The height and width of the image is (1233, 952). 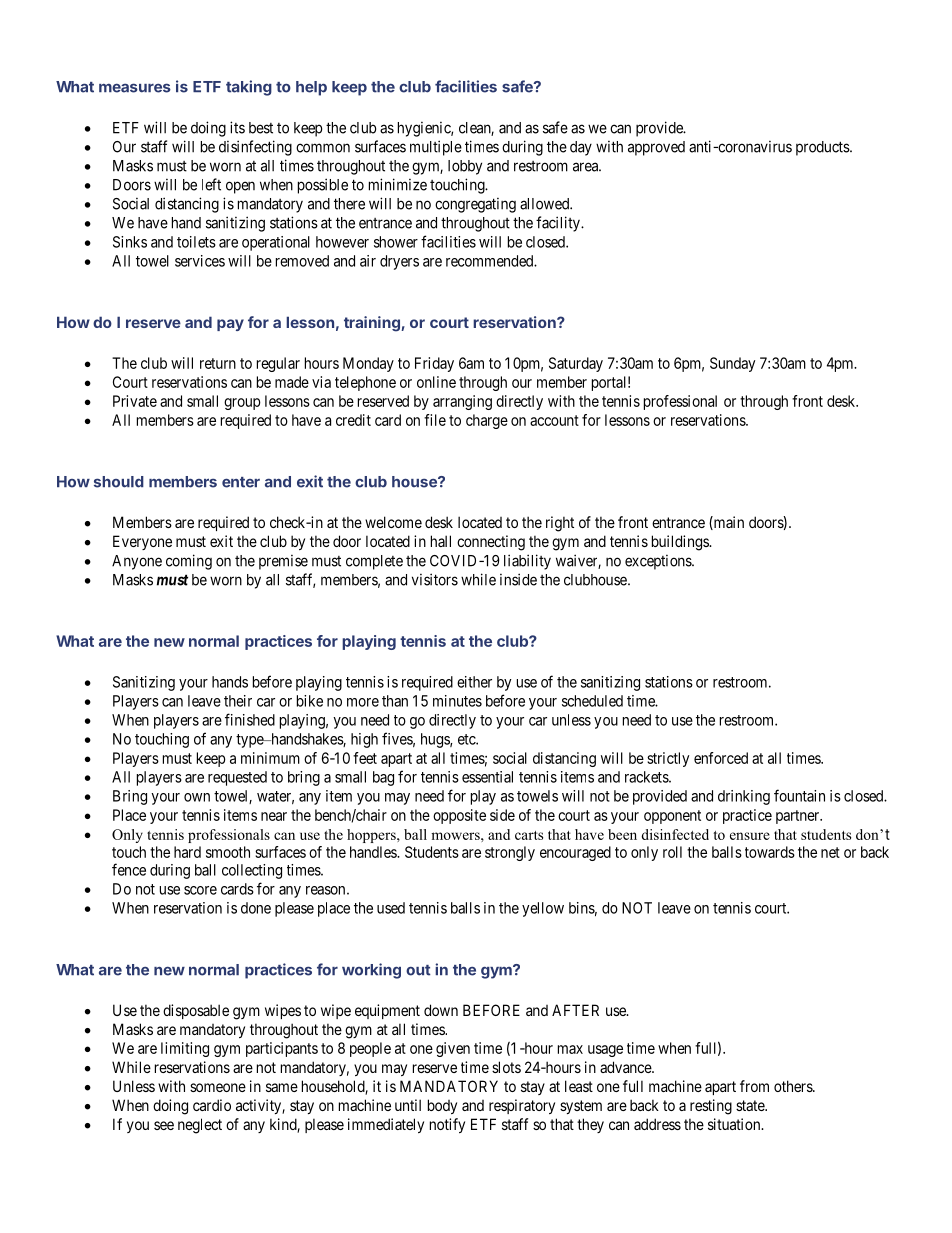 What do you see at coordinates (434, 364) in the image?
I see `Friday` at bounding box center [434, 364].
